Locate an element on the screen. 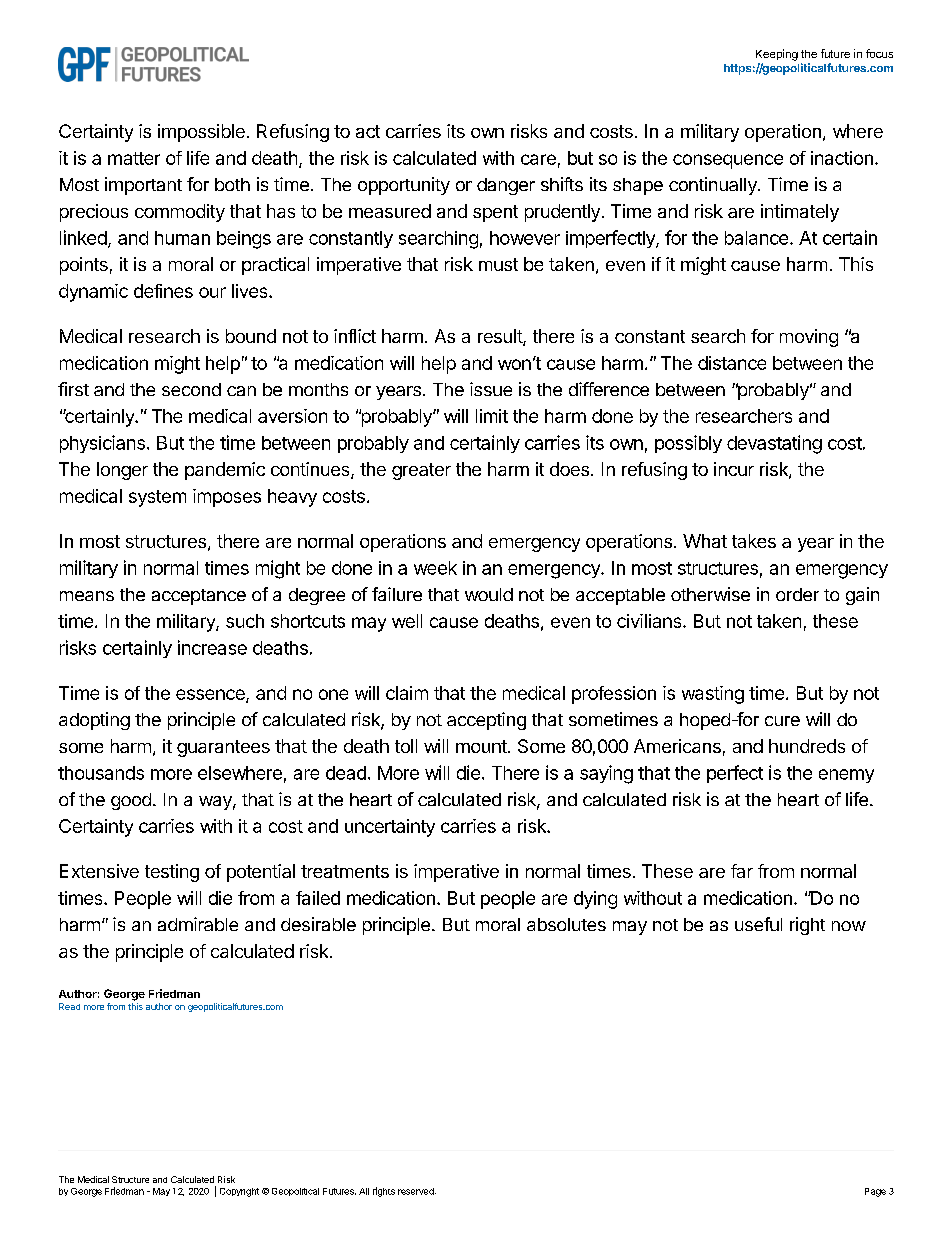  order is located at coordinates (797, 594).
